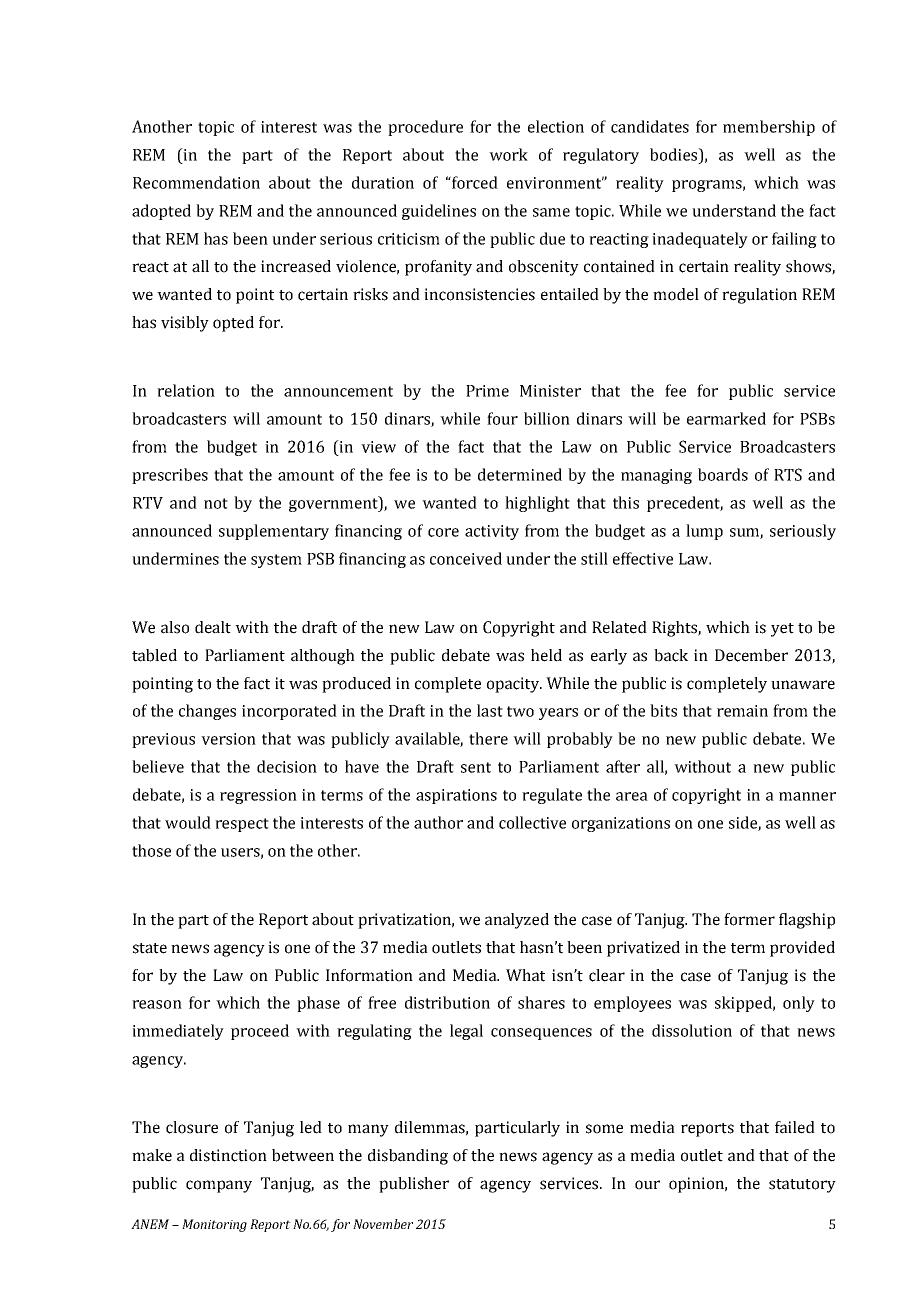 Image resolution: width=924 pixels, height=1308 pixels. Describe the element at coordinates (219, 1186) in the page. I see `company` at that location.
